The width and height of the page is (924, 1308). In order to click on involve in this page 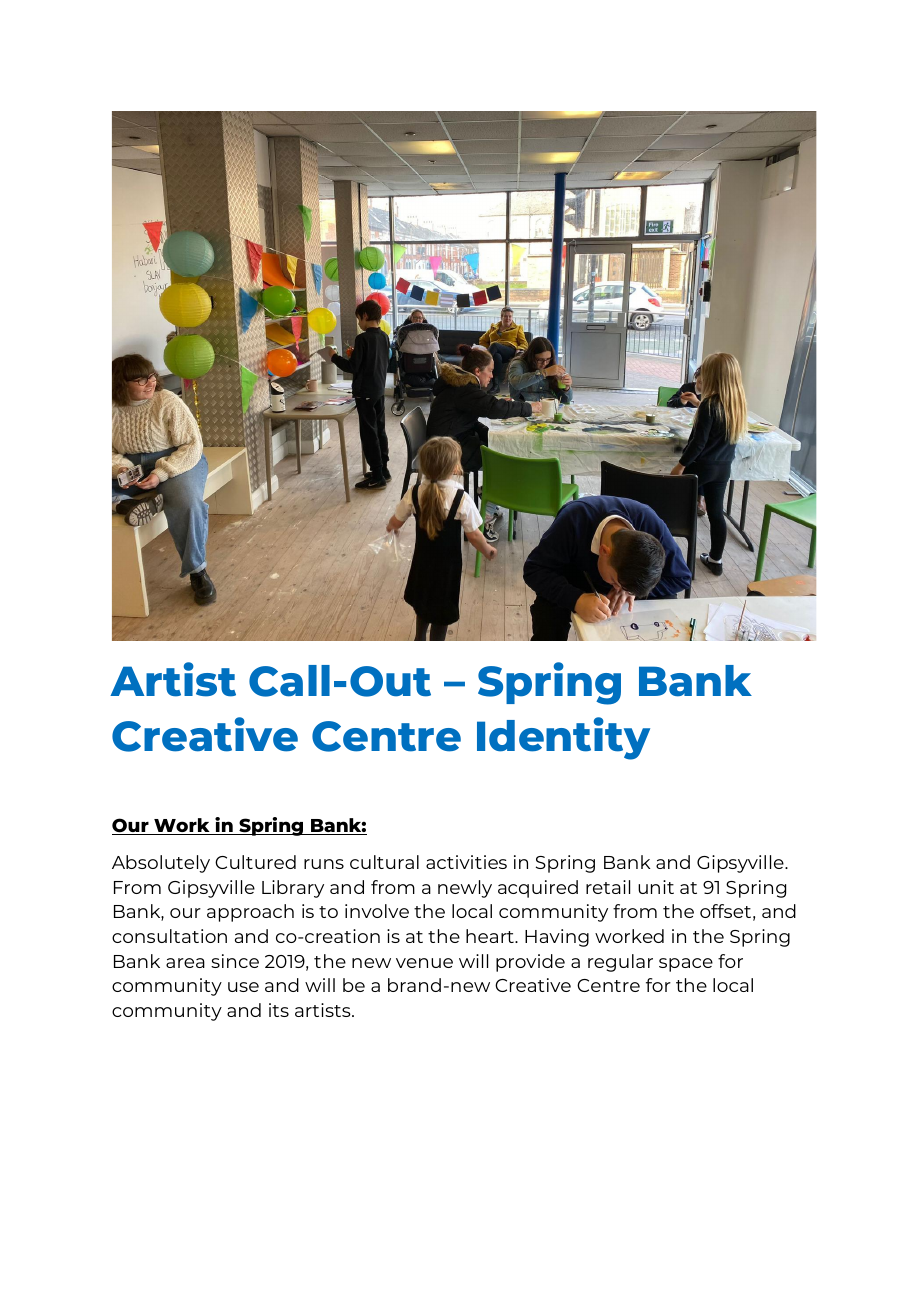, I will do `click(377, 911)`.
